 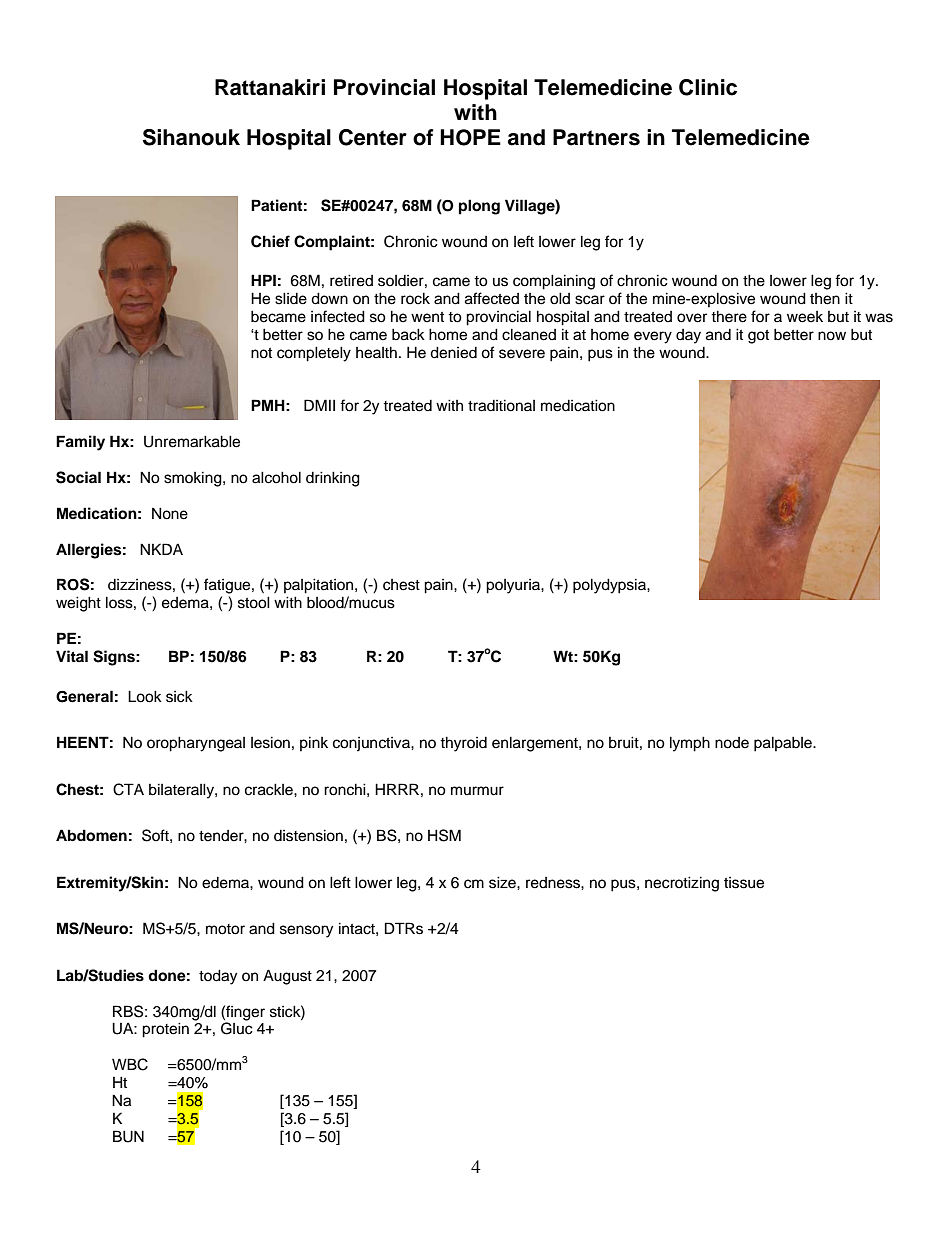 What do you see at coordinates (470, 137) in the image?
I see `HOPE` at bounding box center [470, 137].
